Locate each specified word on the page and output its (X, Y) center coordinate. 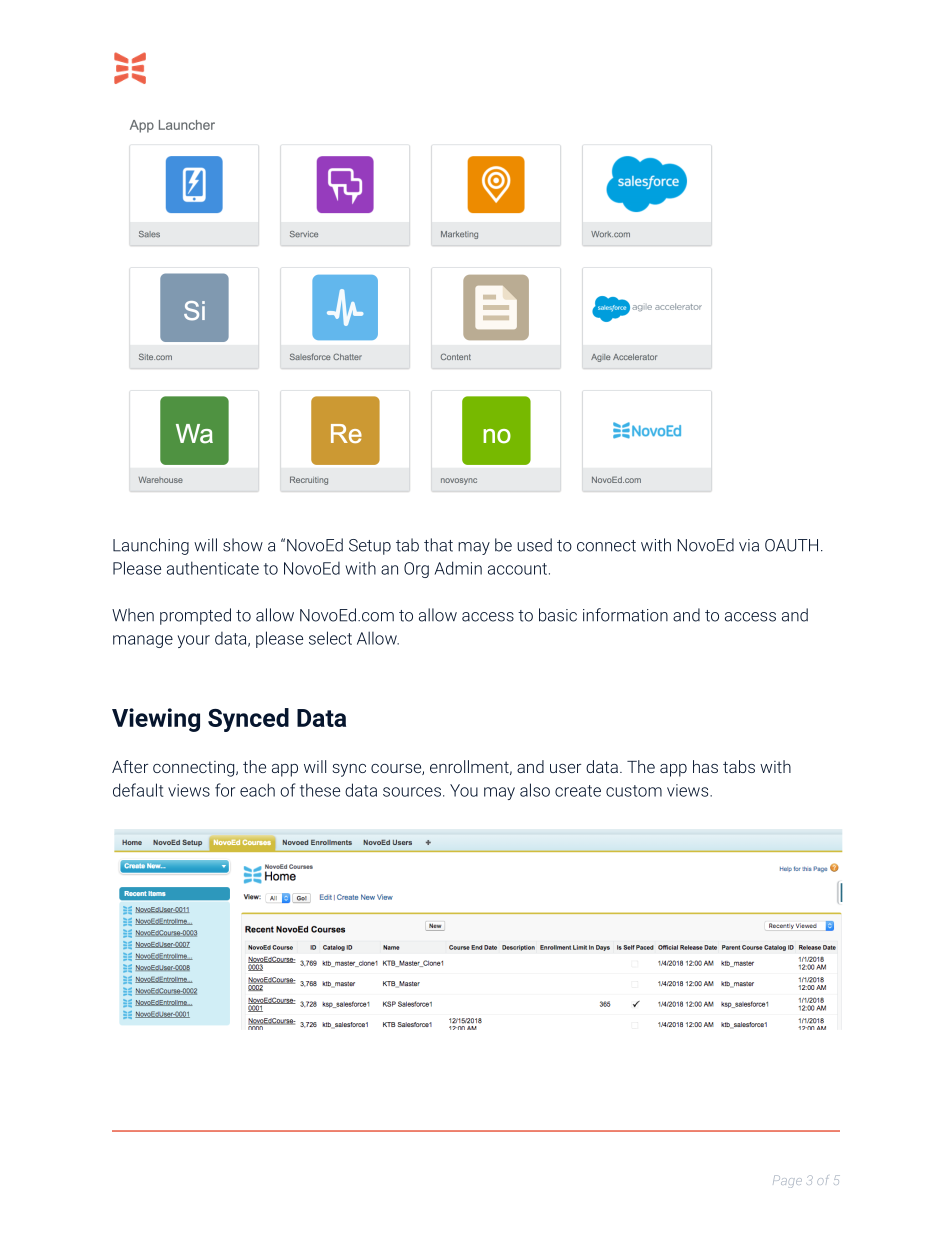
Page (787, 1181)
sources (412, 792)
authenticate (213, 568)
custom (634, 791)
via (749, 545)
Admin (458, 568)
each (257, 790)
